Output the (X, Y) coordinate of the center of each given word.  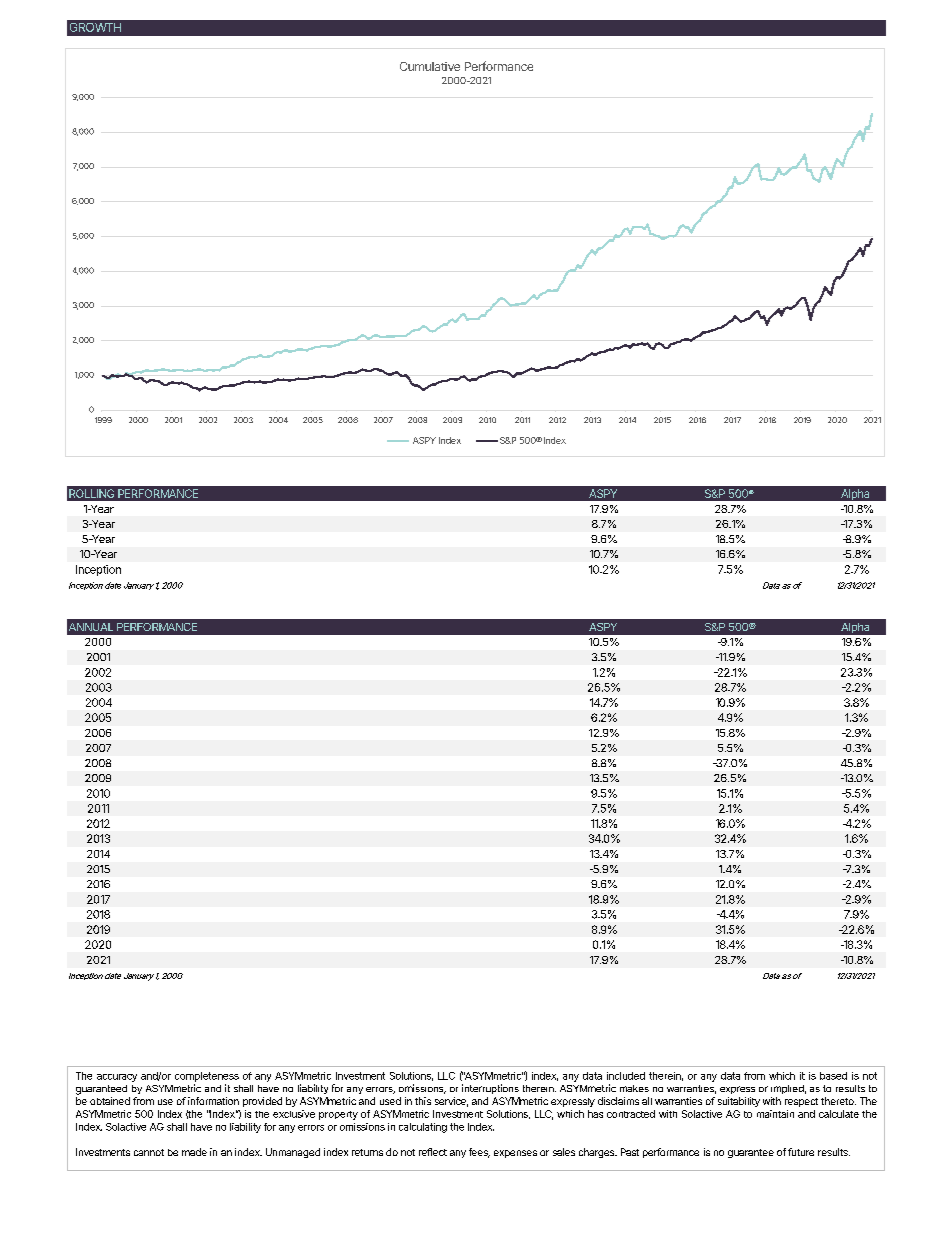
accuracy (117, 1078)
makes (634, 1088)
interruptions (490, 1089)
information (213, 1101)
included (626, 1076)
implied (787, 1089)
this (423, 1101)
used (390, 1101)
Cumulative (430, 66)
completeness (207, 1077)
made (194, 1152)
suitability (739, 1102)
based (833, 1076)
